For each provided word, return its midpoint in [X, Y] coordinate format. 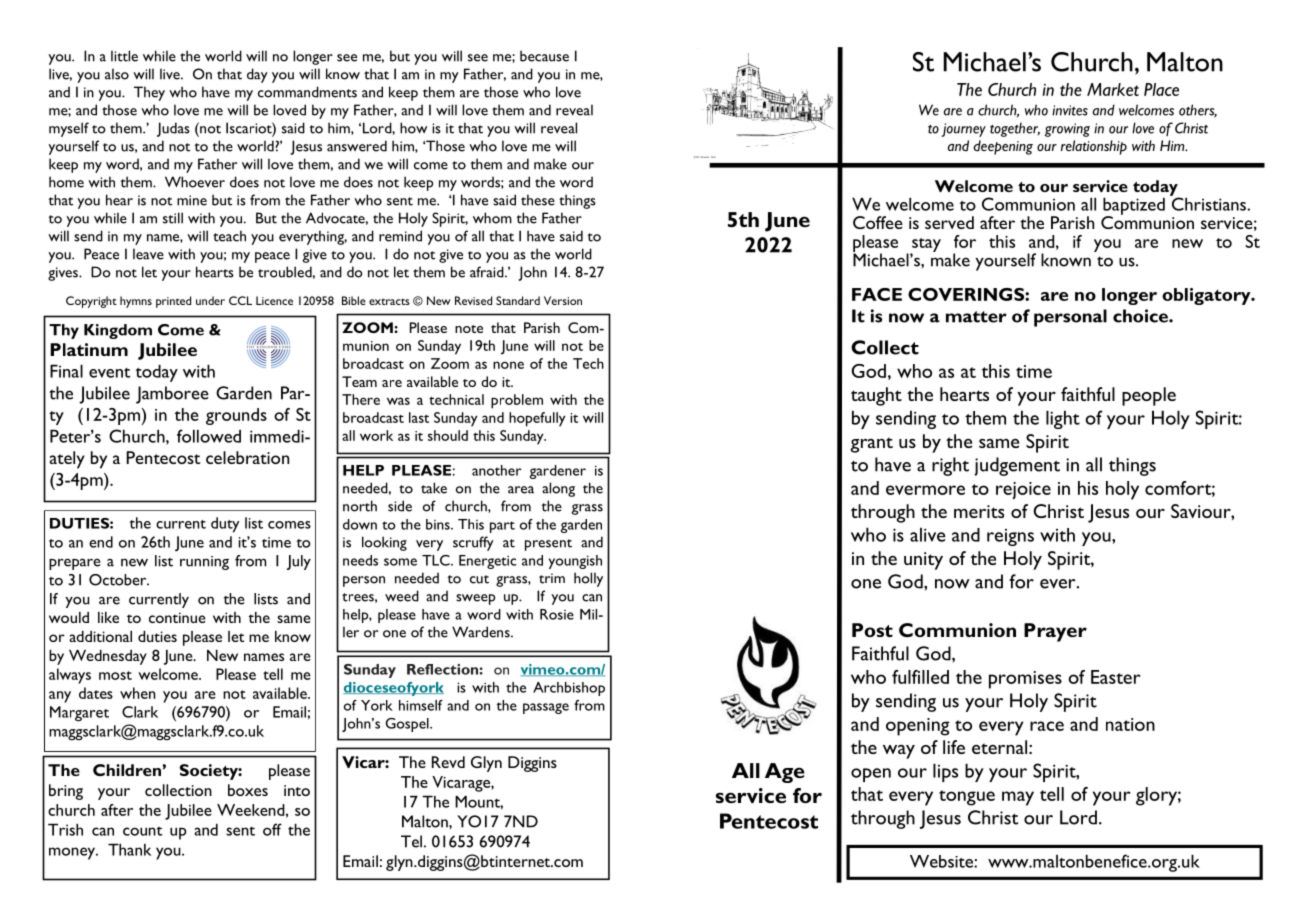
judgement [1017, 466]
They [149, 93]
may [1018, 798]
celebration [247, 457]
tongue [967, 798]
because [544, 56]
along [558, 489]
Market [1113, 89]
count [143, 831]
